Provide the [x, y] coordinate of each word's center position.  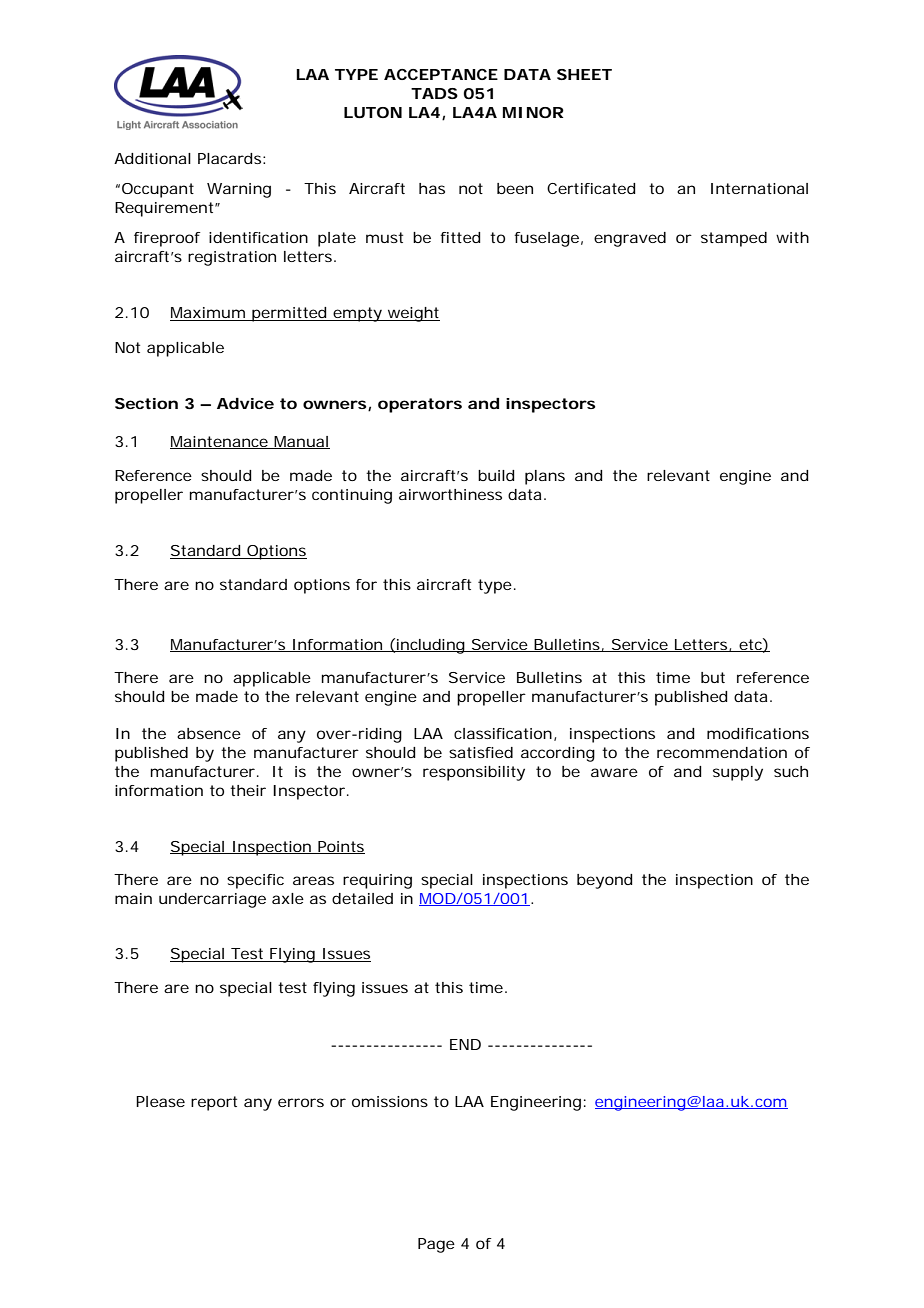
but [713, 677]
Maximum [208, 314]
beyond [605, 881]
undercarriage [212, 900]
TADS [434, 93]
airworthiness [450, 494]
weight [413, 314]
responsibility [474, 773]
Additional [152, 158]
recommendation [722, 752]
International [759, 188]
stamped [734, 239]
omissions [390, 1101]
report [214, 1103]
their [248, 790]
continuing [352, 496]
